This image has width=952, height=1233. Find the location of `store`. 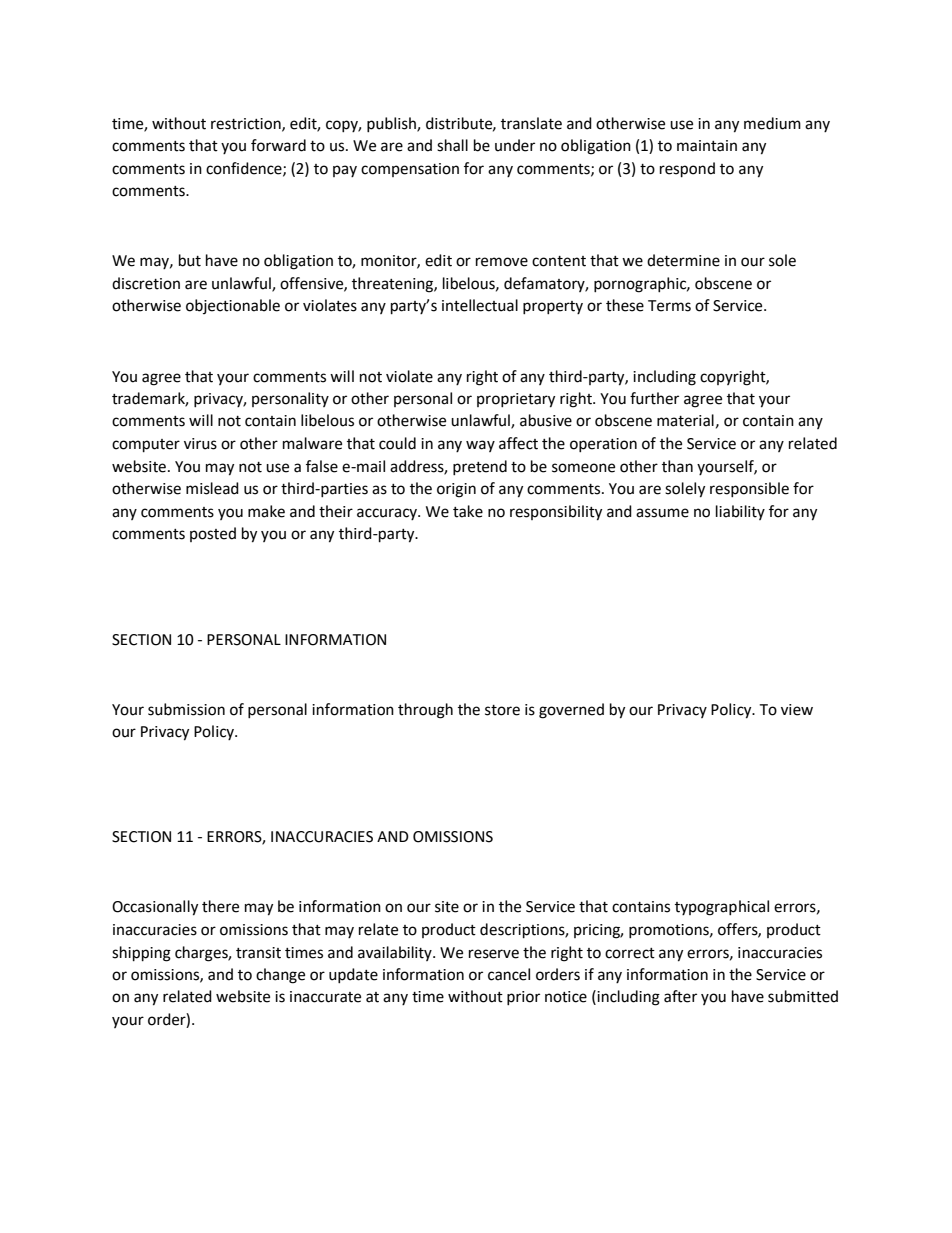

store is located at coordinates (502, 710).
